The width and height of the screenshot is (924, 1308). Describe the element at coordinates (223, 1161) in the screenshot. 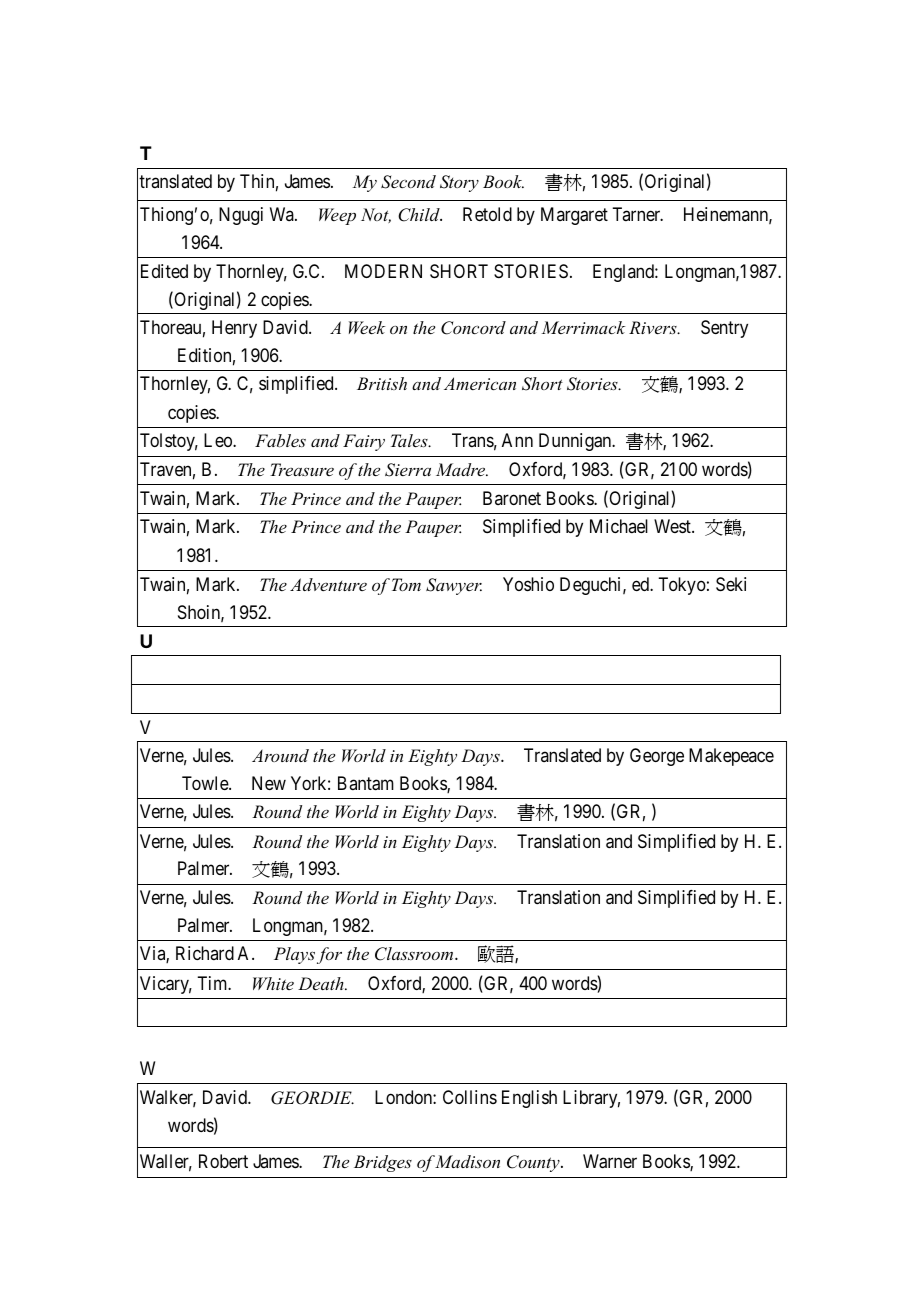

I see `Robert` at that location.
